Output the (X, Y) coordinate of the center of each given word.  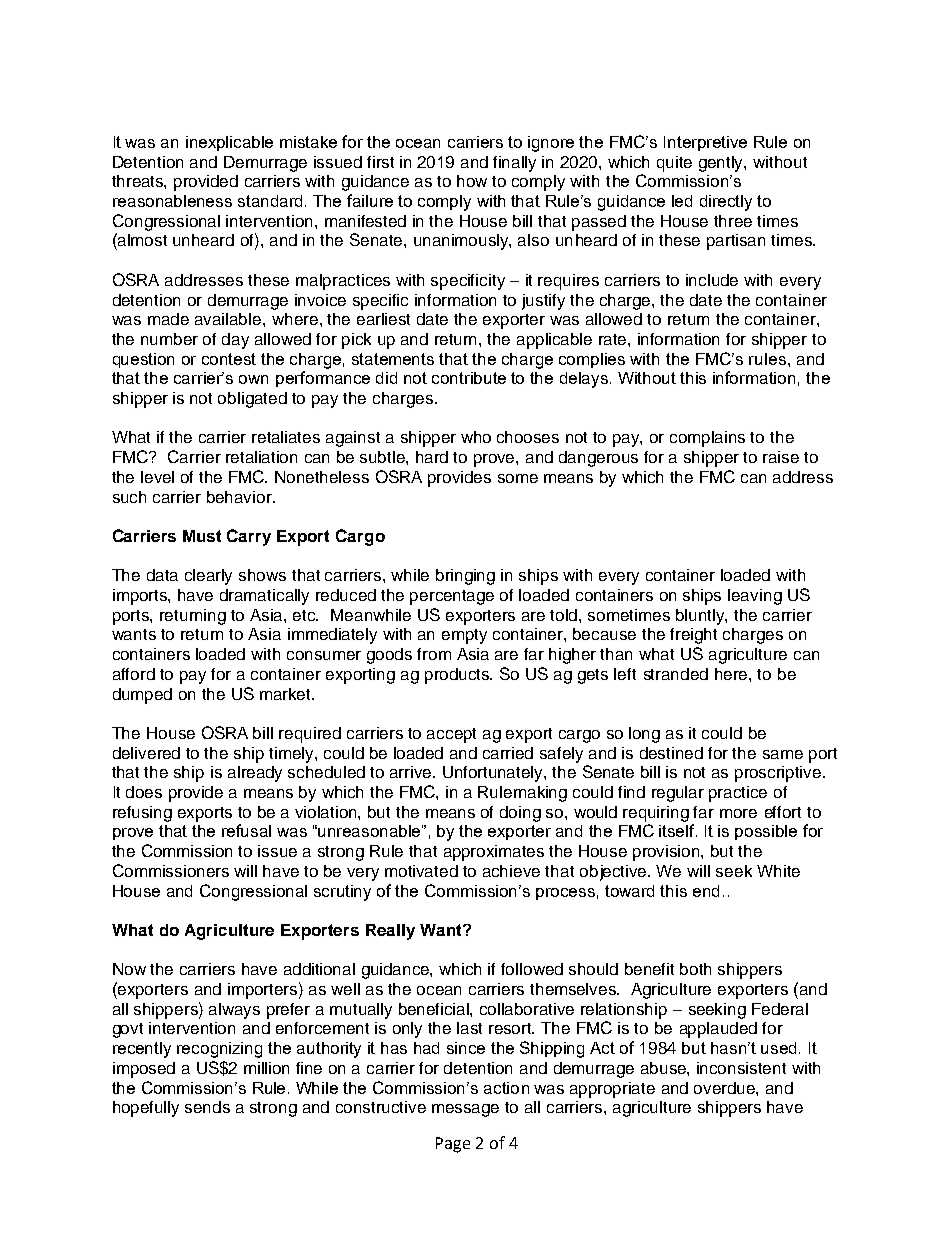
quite (674, 164)
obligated (252, 400)
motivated (421, 871)
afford (134, 674)
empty (464, 636)
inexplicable (229, 143)
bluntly (701, 617)
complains (707, 439)
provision (667, 853)
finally (514, 164)
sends (207, 1107)
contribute (469, 378)
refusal (246, 830)
